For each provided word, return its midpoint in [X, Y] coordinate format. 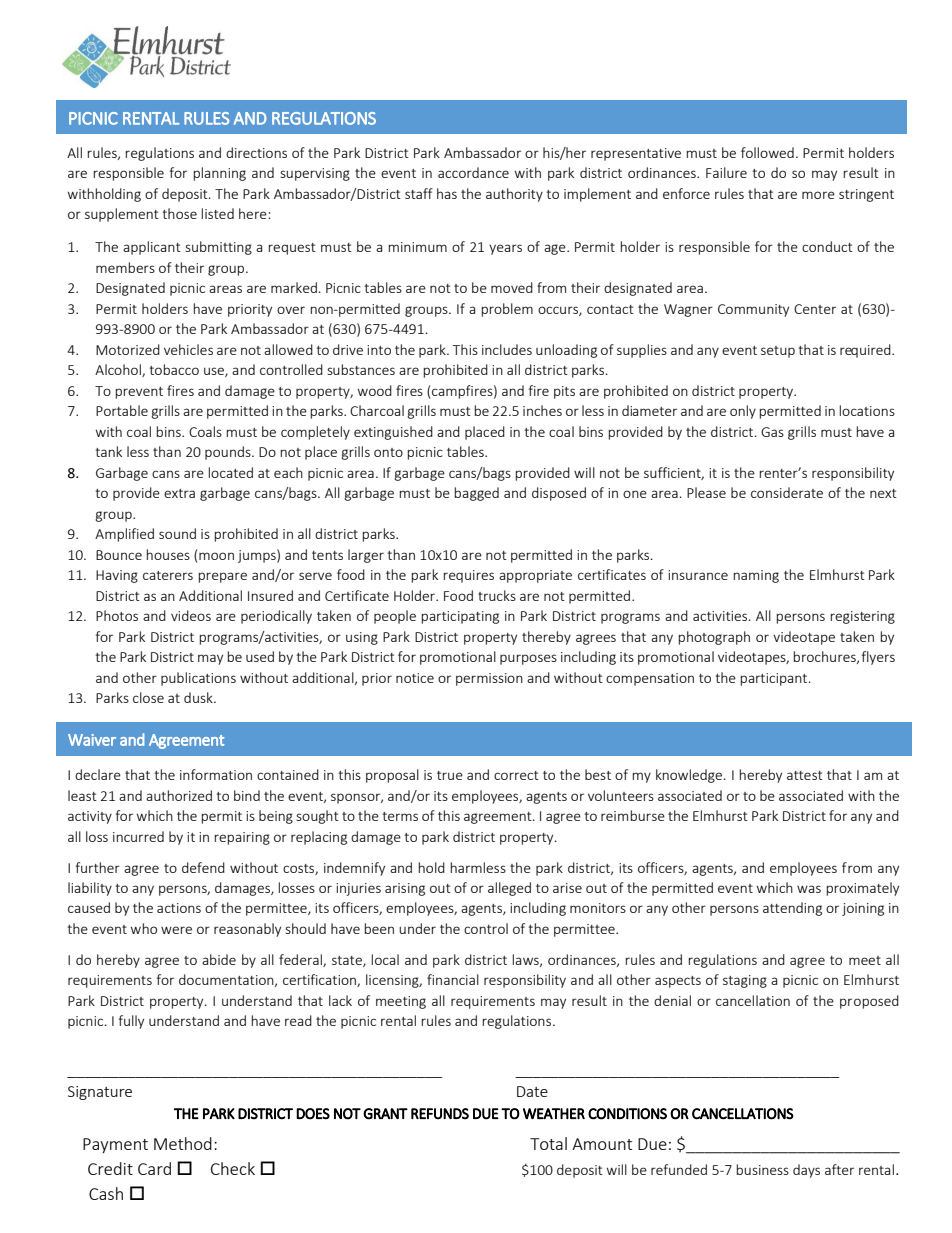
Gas [772, 432]
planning [219, 174]
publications [198, 679]
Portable [122, 410]
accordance [473, 172]
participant [775, 679]
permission [489, 679]
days [806, 1171]
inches [542, 410]
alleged [509, 889]
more [818, 195]
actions [179, 908]
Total [548, 1143]
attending [792, 909]
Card [154, 1168]
